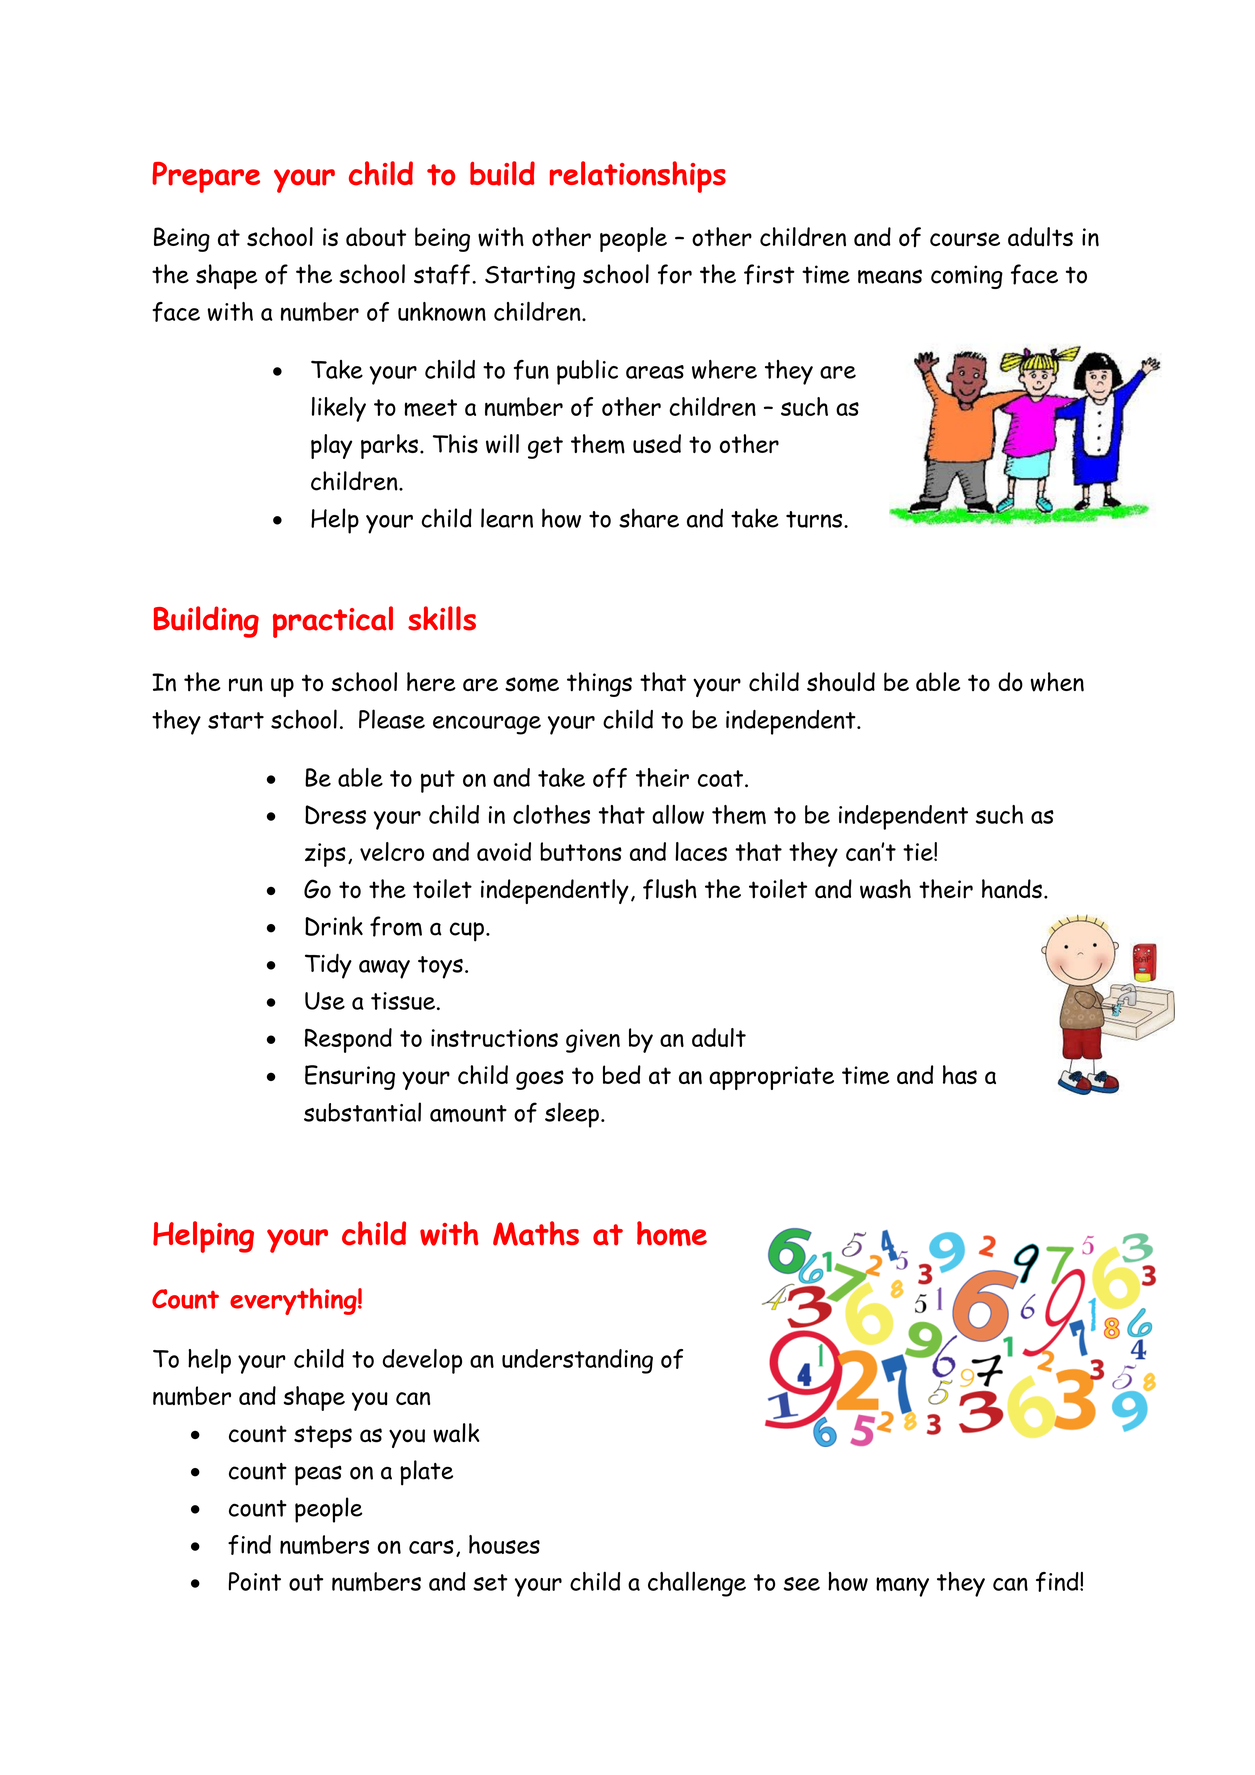 The image size is (1255, 1775). Describe the element at coordinates (325, 855) in the document. I see `zips` at that location.
